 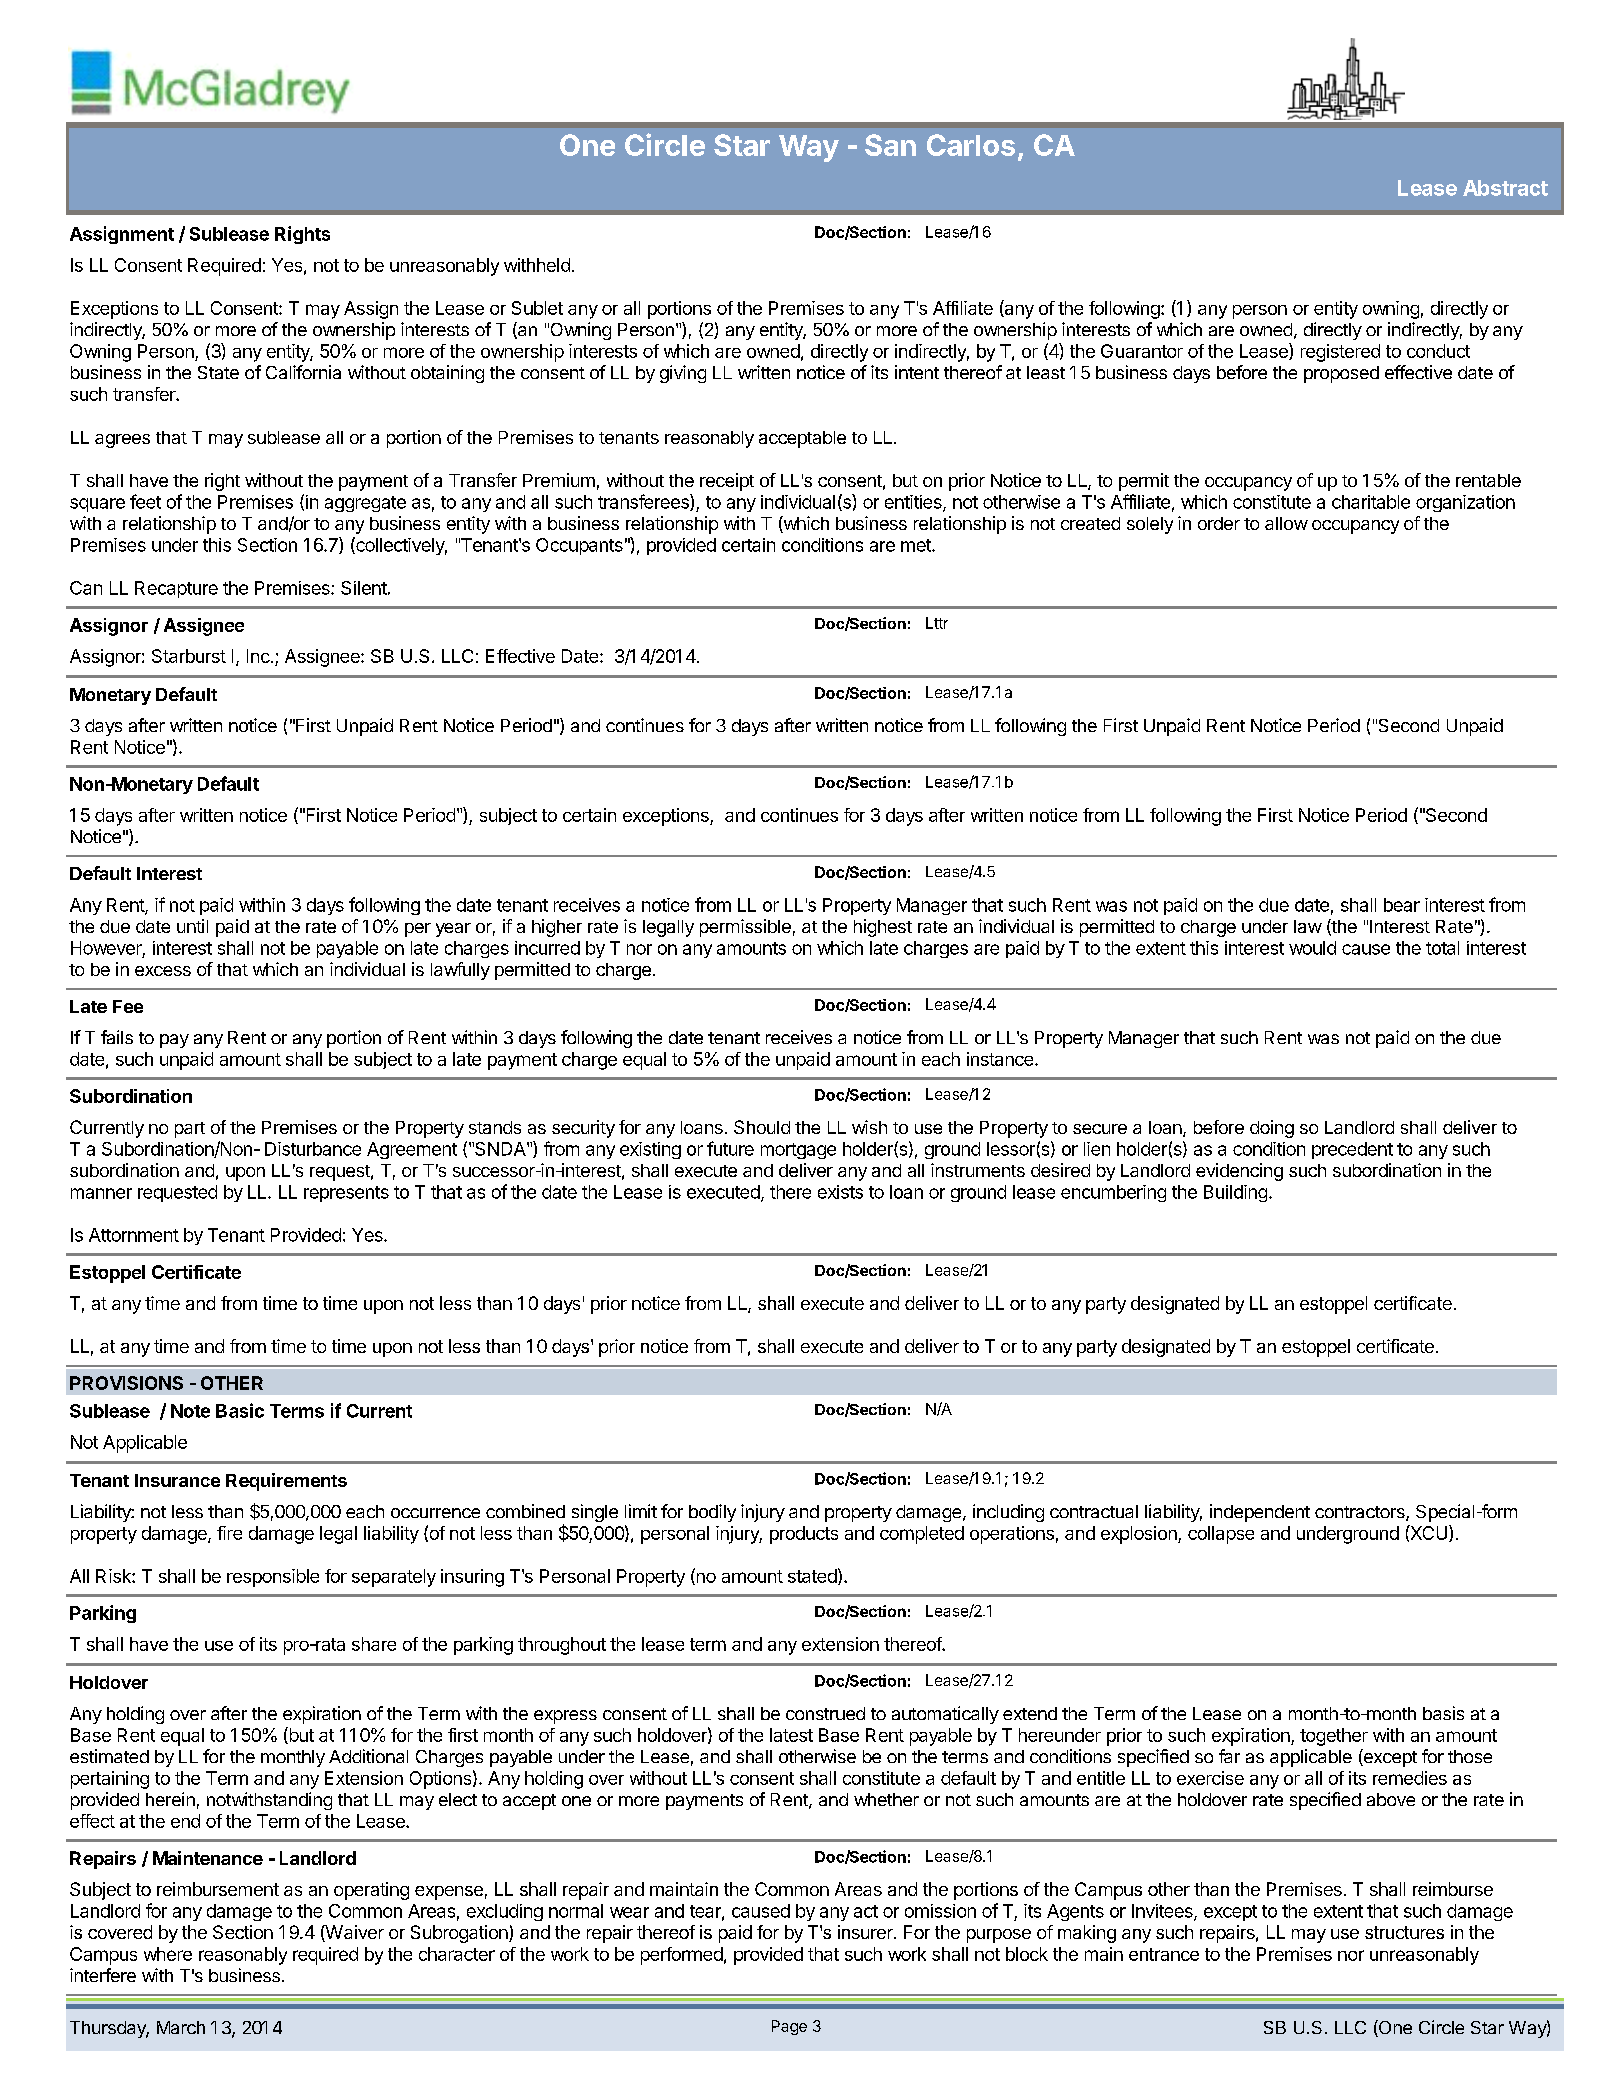 I want to click on contractors, so click(x=1361, y=1513).
